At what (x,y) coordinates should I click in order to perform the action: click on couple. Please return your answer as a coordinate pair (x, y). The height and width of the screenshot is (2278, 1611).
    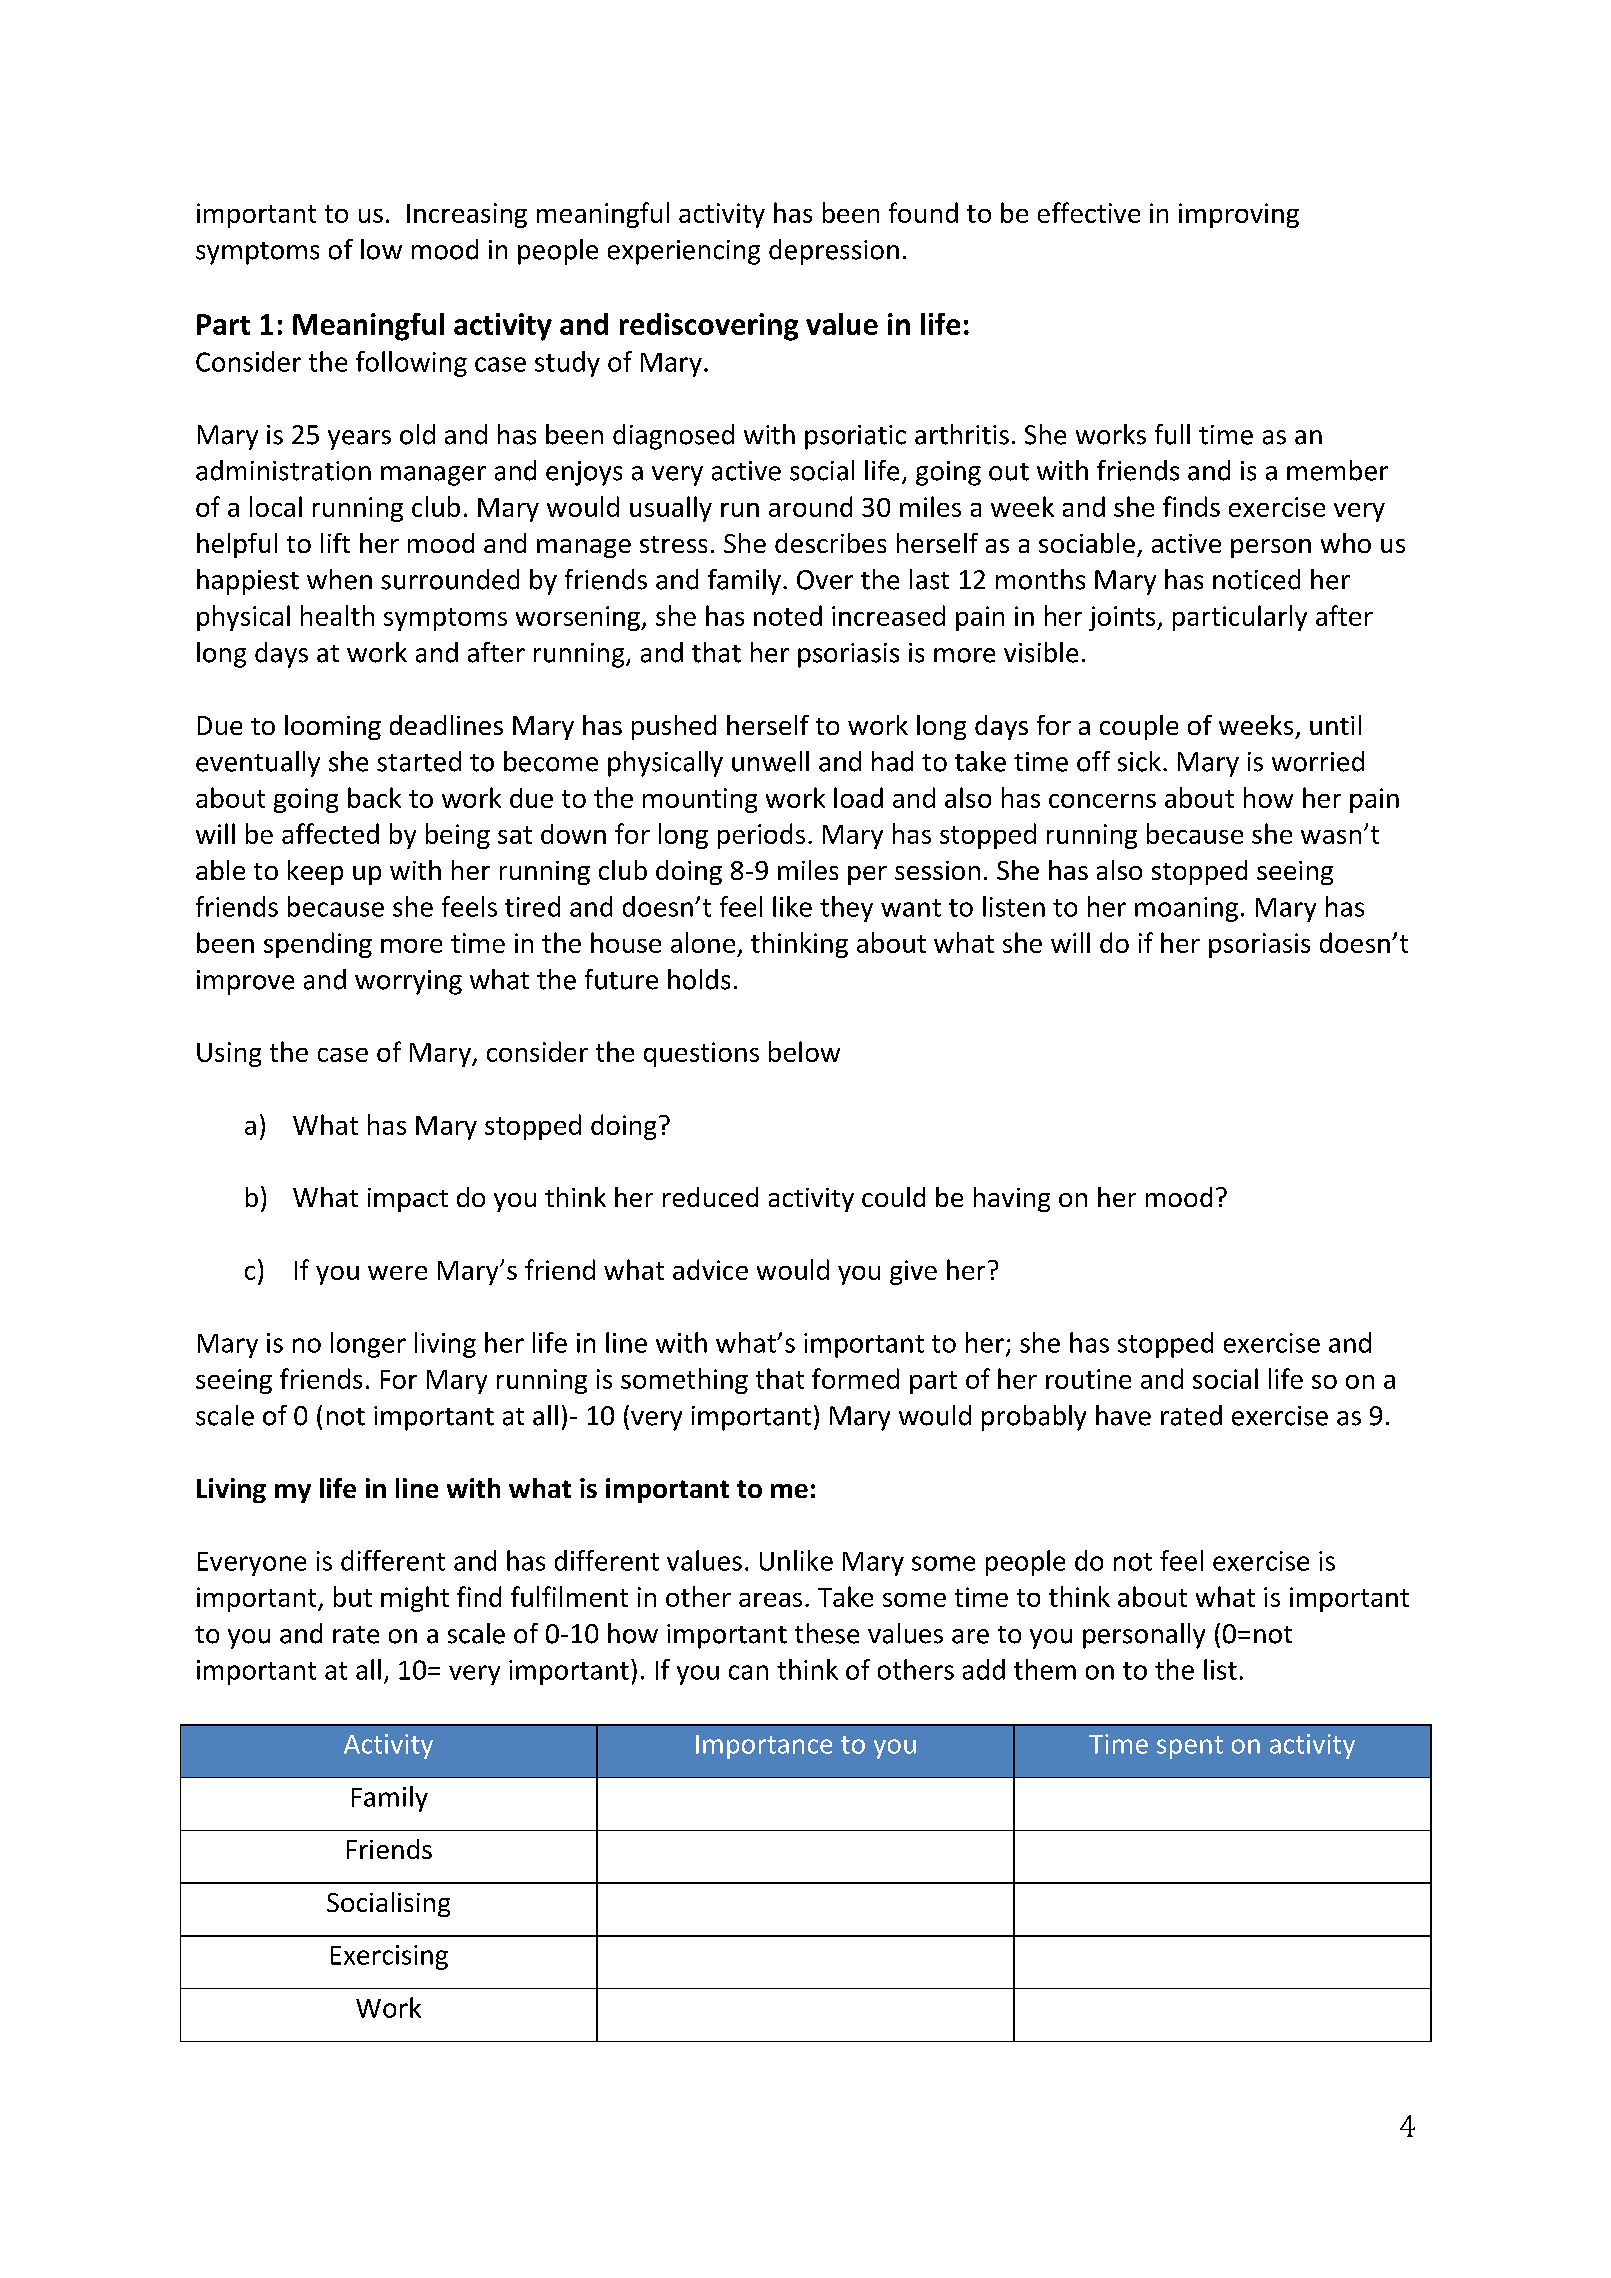
    Looking at the image, I should click on (1139, 727).
